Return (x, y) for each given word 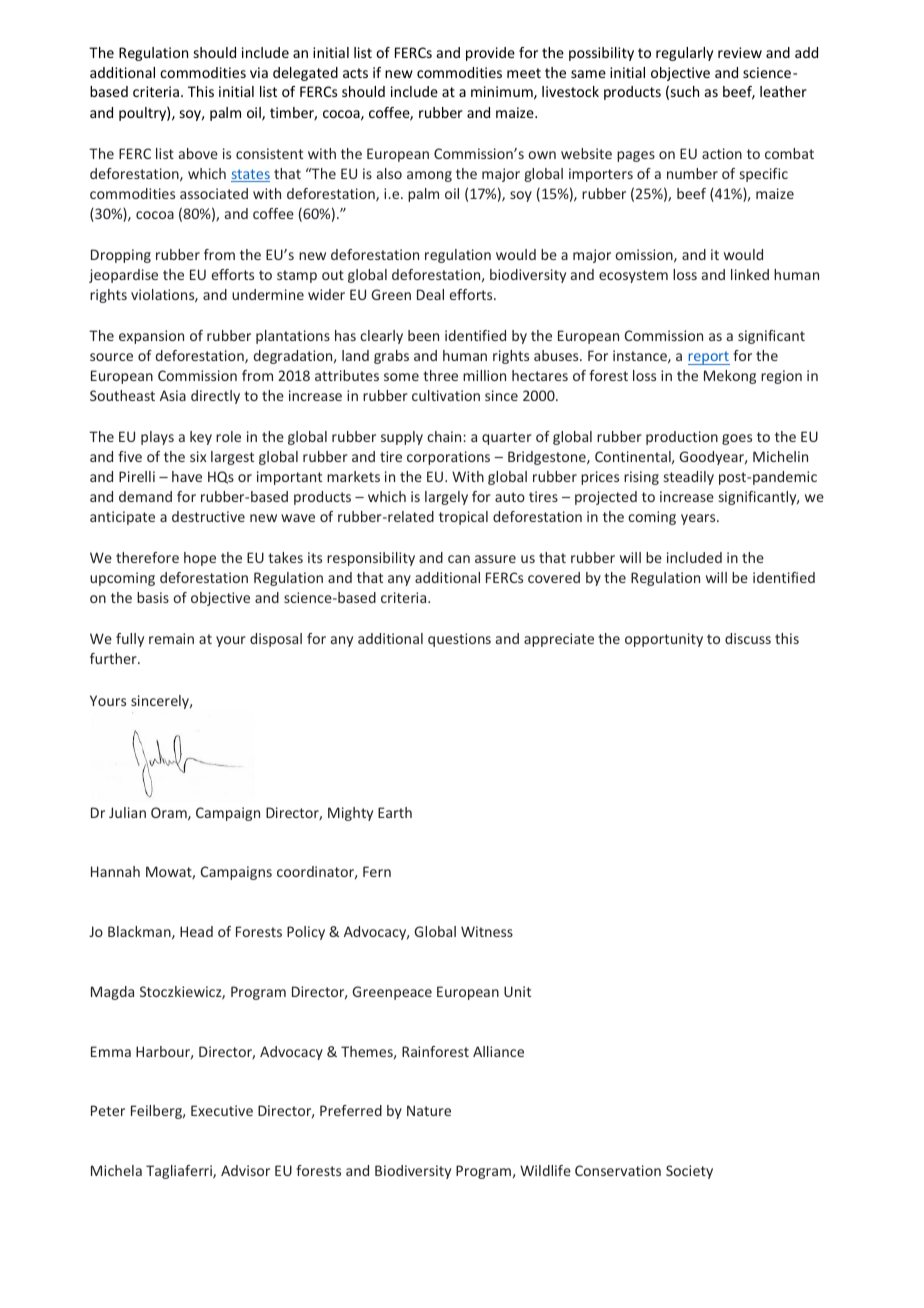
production (682, 438)
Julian (127, 812)
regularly (684, 54)
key (201, 438)
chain (445, 436)
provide (490, 54)
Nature (429, 1110)
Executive (222, 1110)
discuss (748, 638)
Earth (395, 812)
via (259, 72)
